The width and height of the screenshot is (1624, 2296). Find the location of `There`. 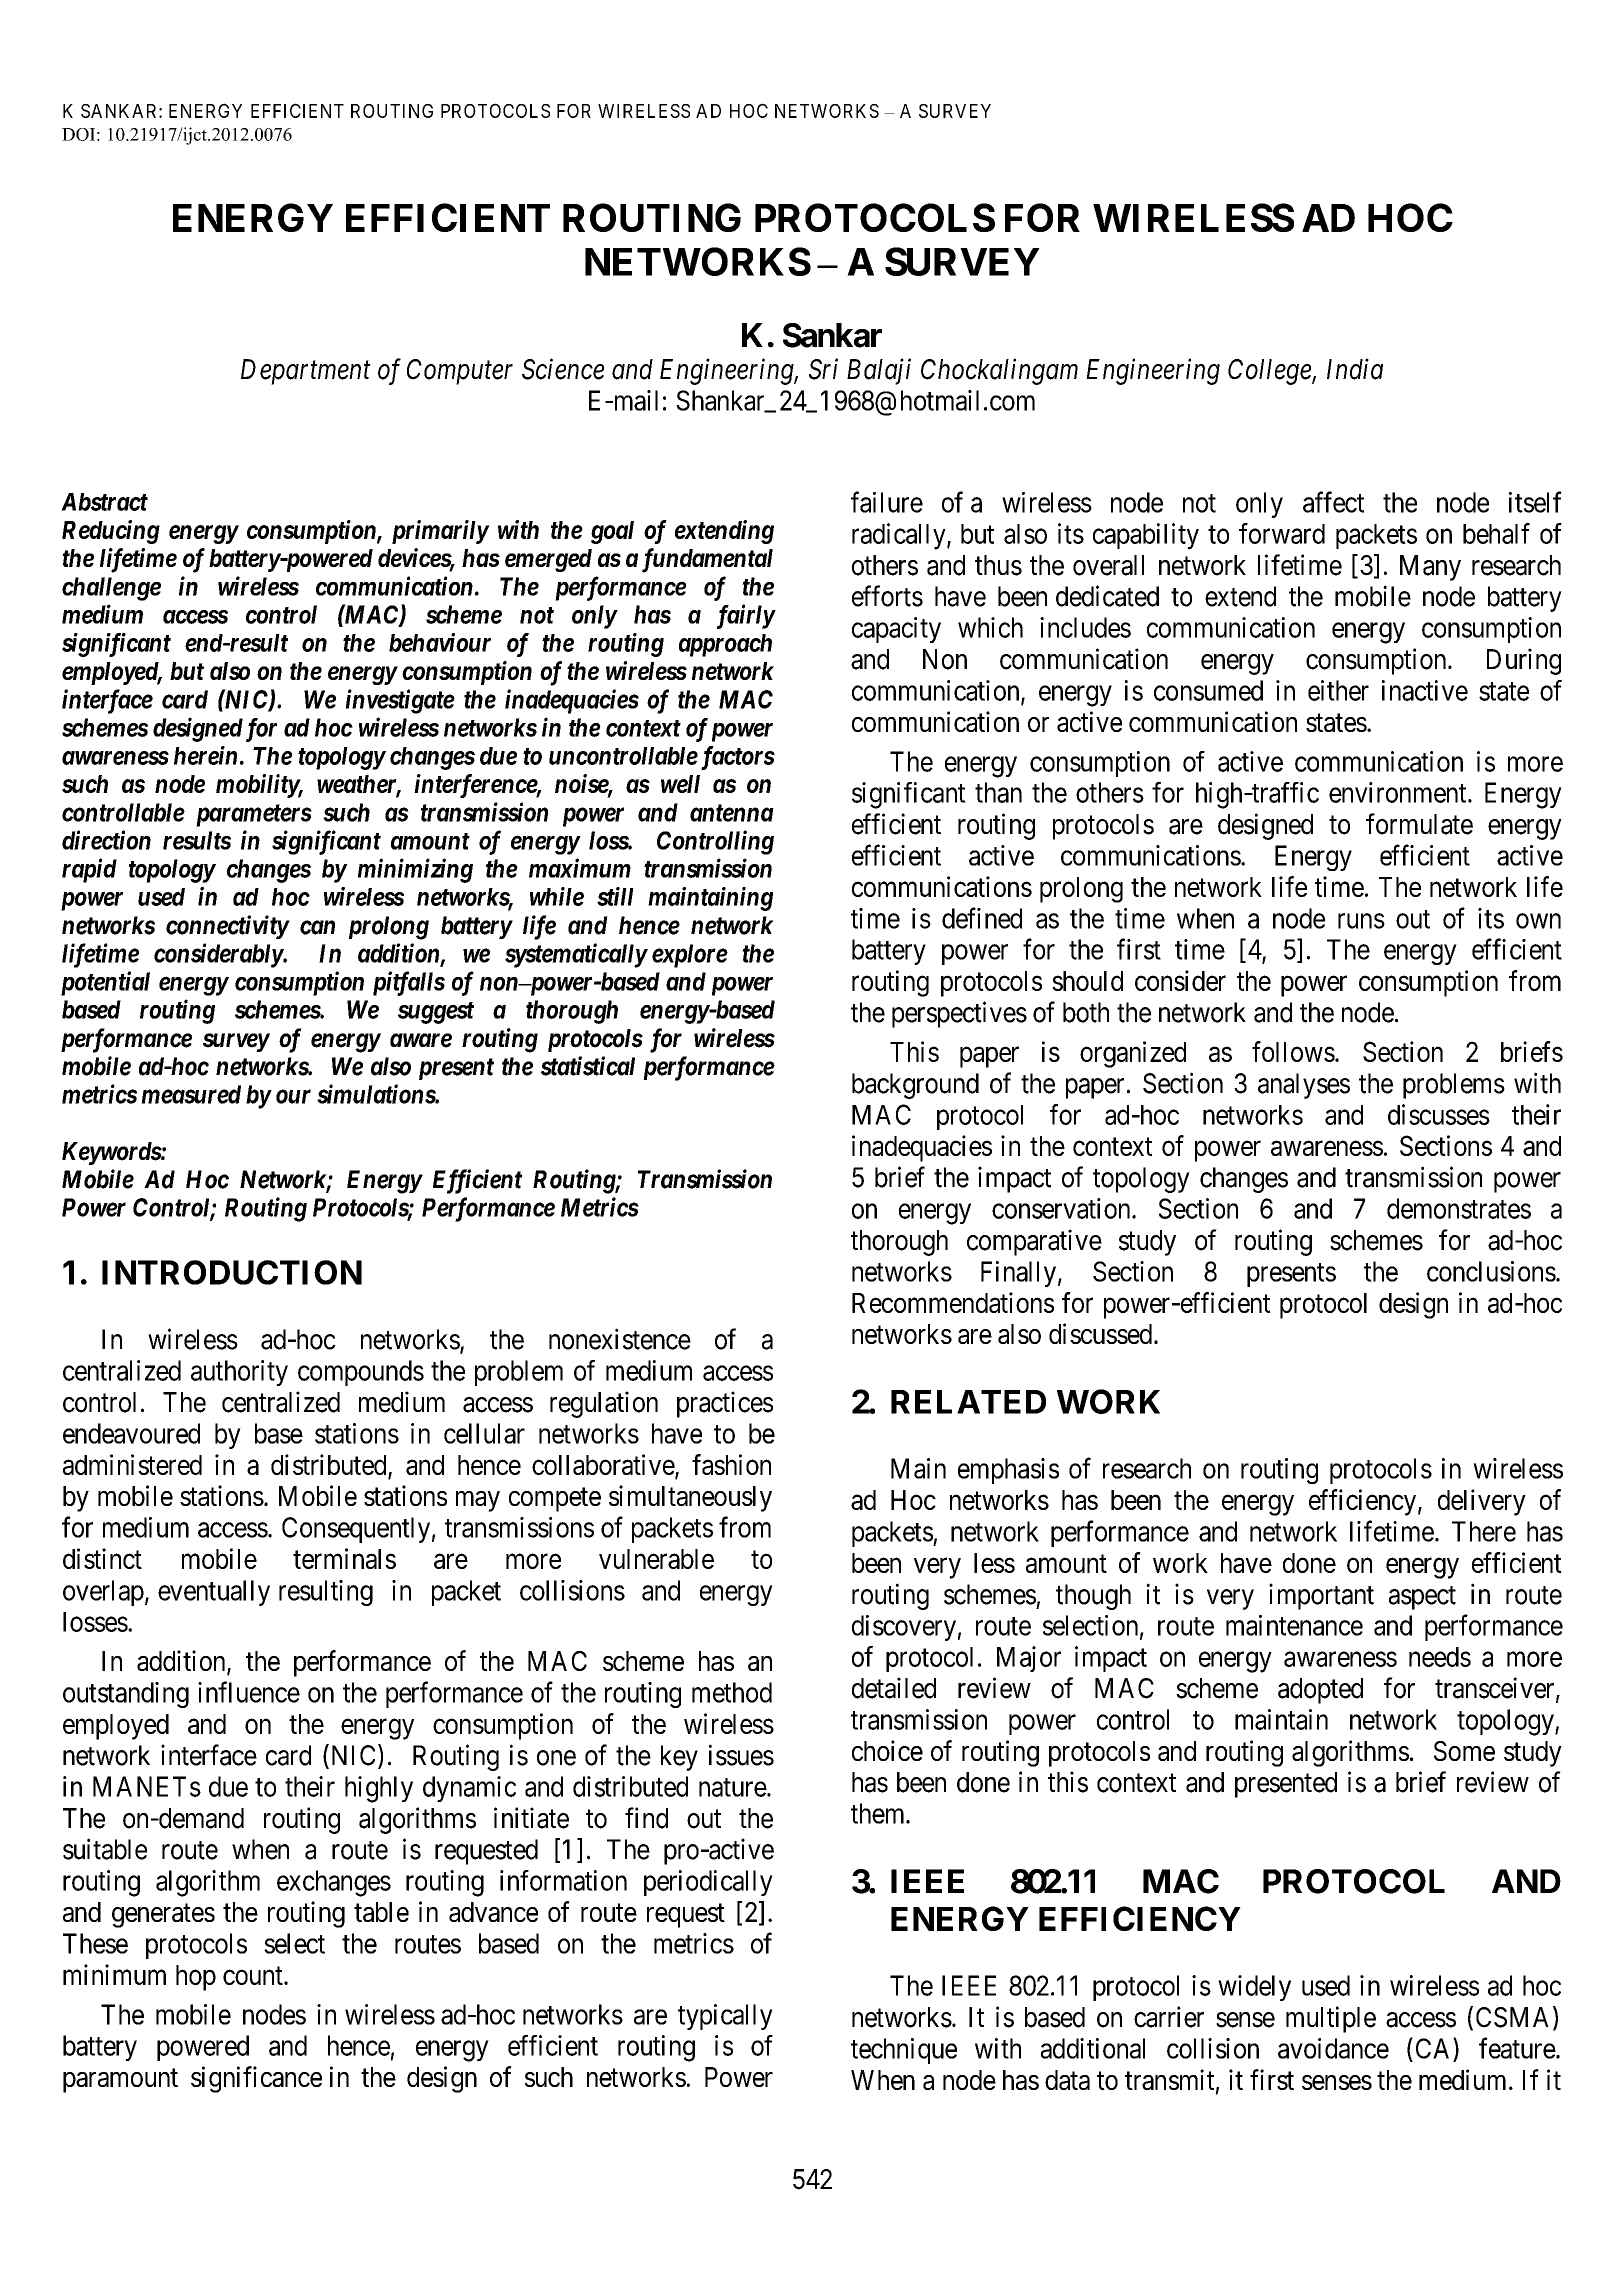

There is located at coordinates (1484, 1531).
